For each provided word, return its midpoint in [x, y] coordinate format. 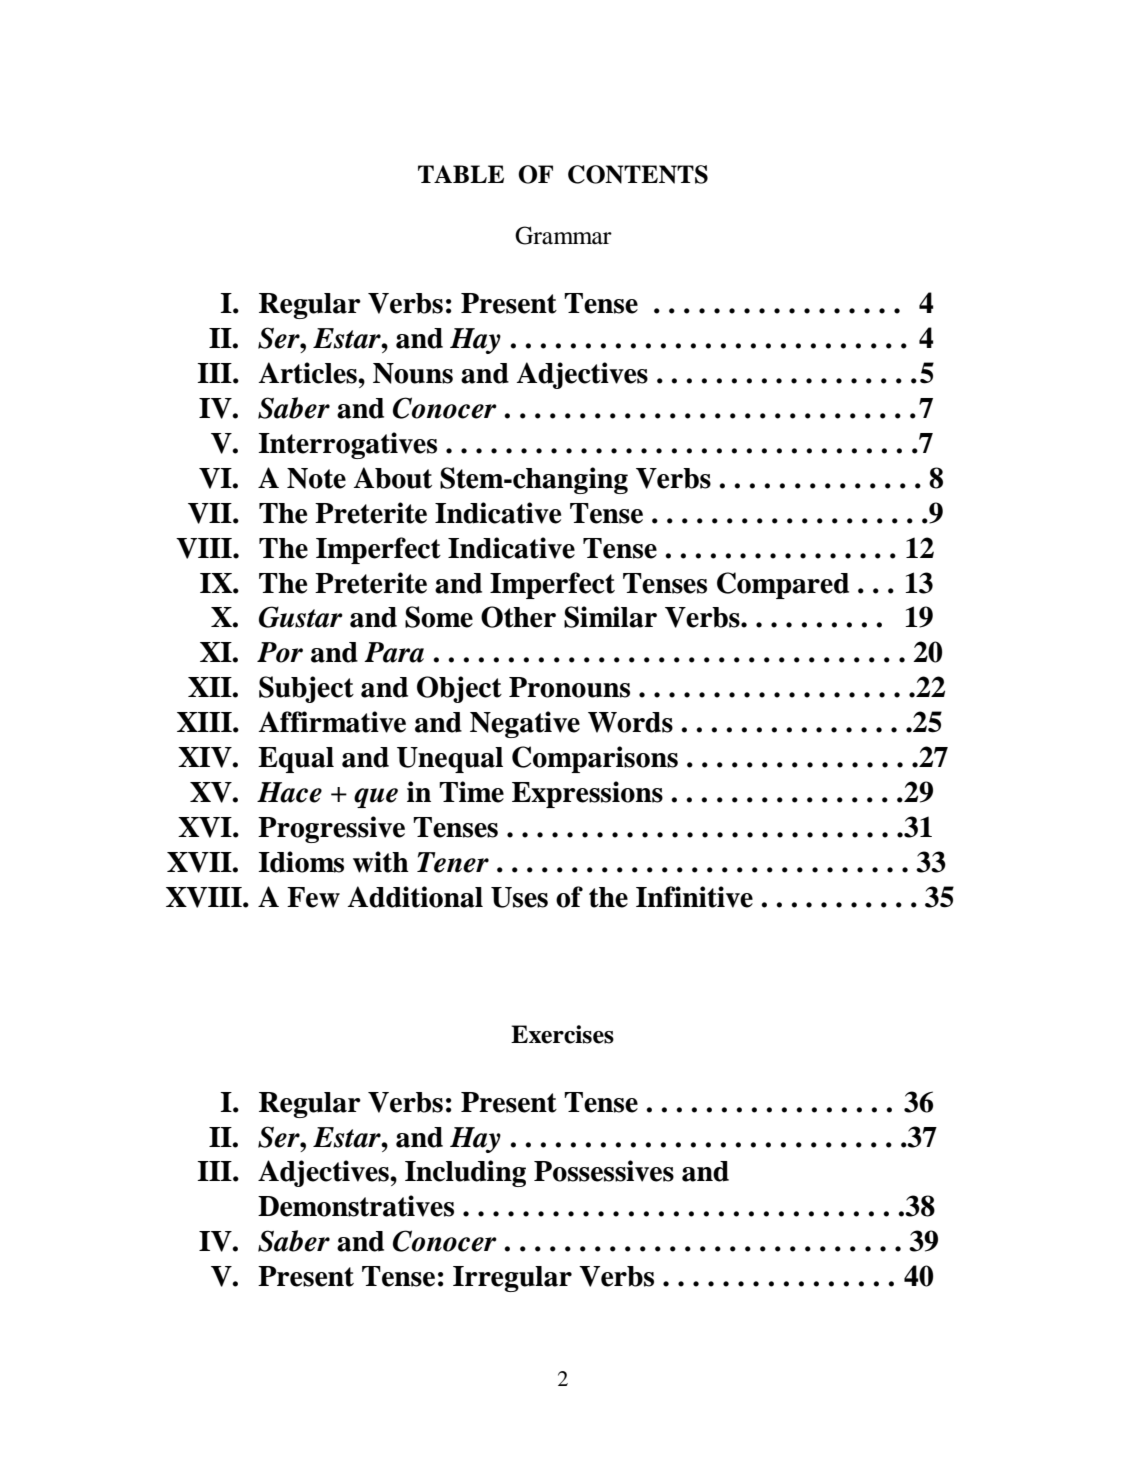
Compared [783, 585]
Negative [525, 724]
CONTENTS [638, 174]
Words [630, 722]
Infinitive [694, 897]
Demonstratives [356, 1206]
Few [313, 897]
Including [465, 1173]
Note [316, 478]
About [393, 478]
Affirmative [332, 722]
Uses [519, 897]
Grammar [563, 235]
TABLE [461, 174]
